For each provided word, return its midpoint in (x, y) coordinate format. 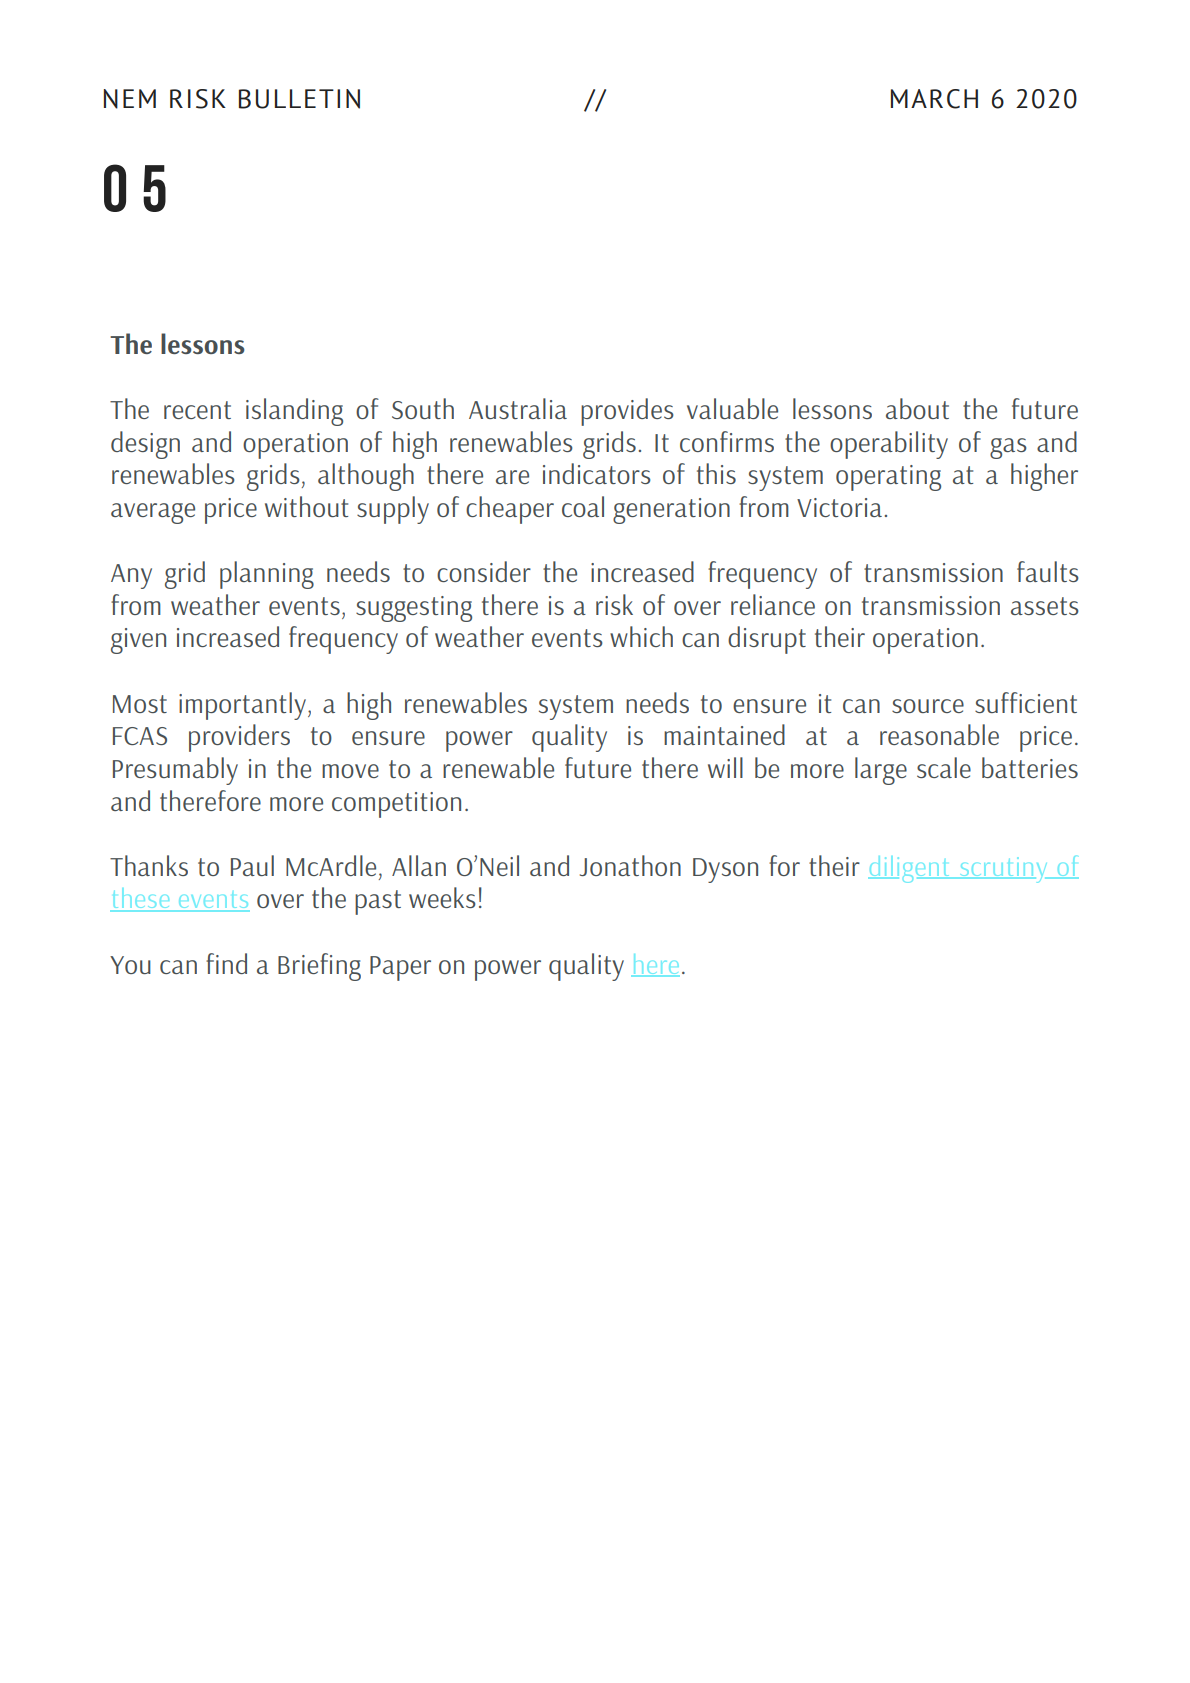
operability (889, 445)
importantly (244, 706)
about (917, 408)
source (928, 706)
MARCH (934, 99)
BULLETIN (299, 99)
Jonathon (630, 865)
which (641, 636)
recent (197, 410)
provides (627, 412)
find (226, 963)
